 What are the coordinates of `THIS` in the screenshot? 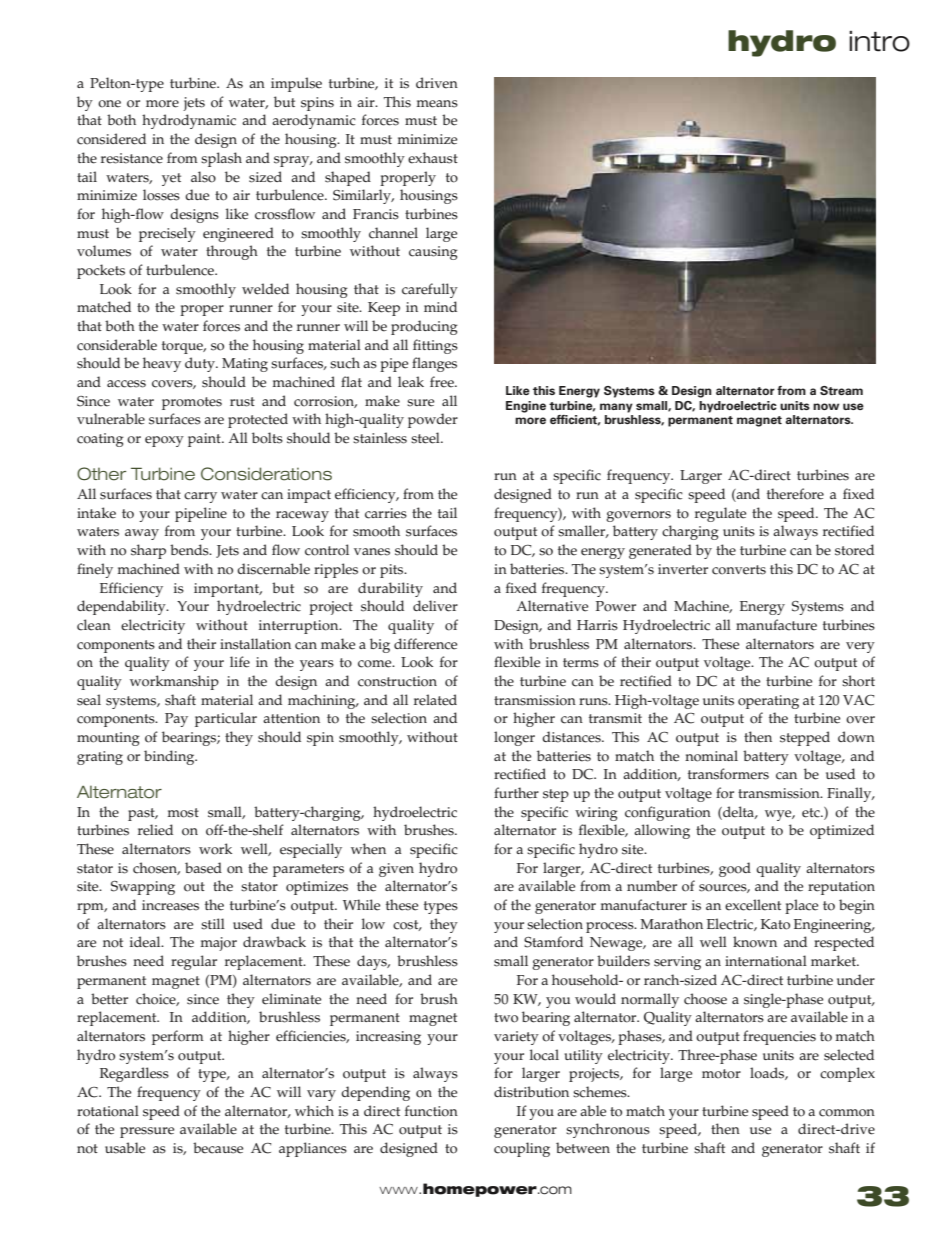 It's located at (781, 569).
